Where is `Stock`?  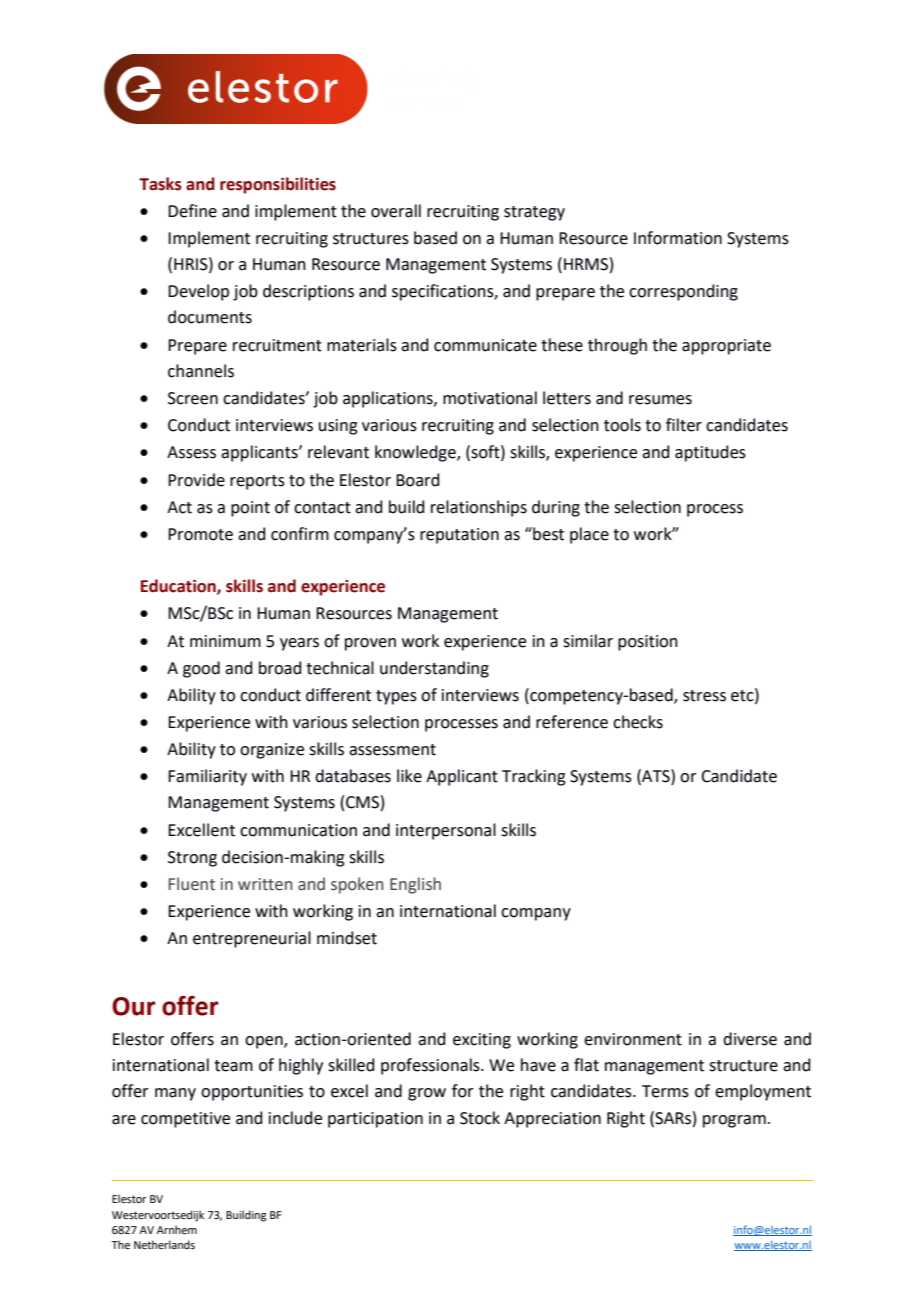 Stock is located at coordinates (480, 1118).
